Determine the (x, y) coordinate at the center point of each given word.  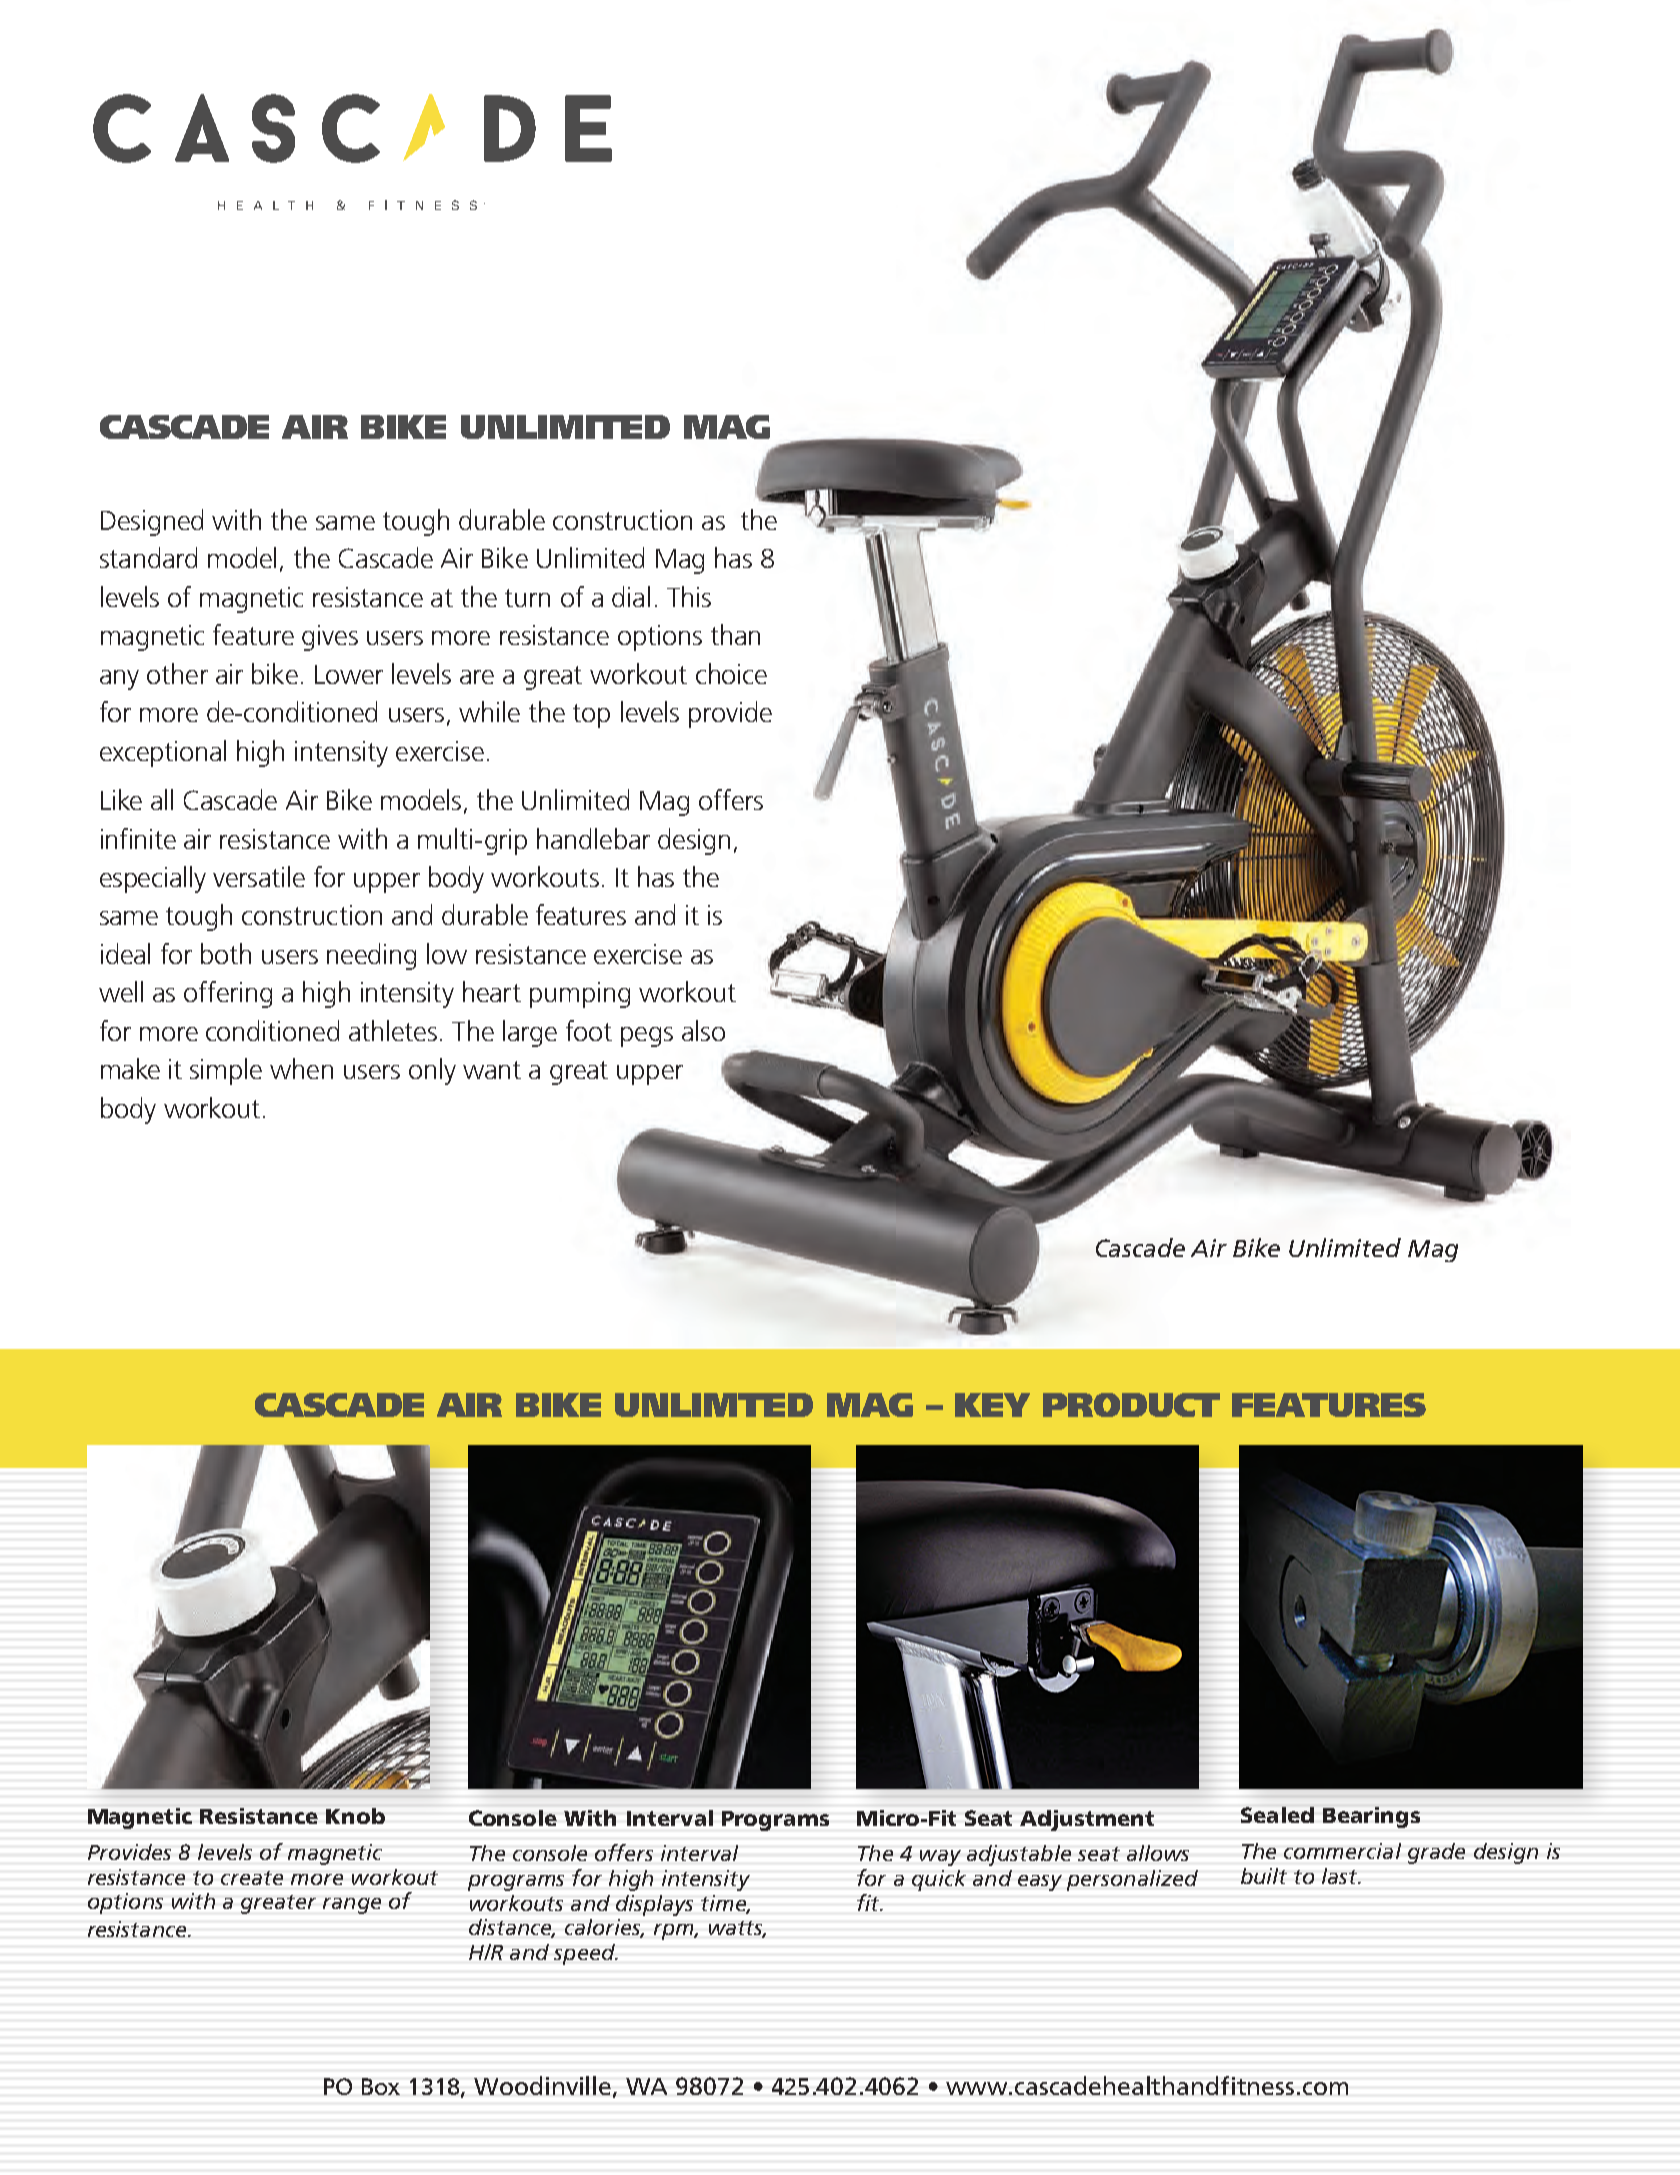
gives (330, 638)
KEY (992, 1405)
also (703, 1030)
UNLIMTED (714, 1405)
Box (381, 2086)
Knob (355, 1816)
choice (731, 673)
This (689, 596)
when (301, 1068)
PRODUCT (1131, 1405)
